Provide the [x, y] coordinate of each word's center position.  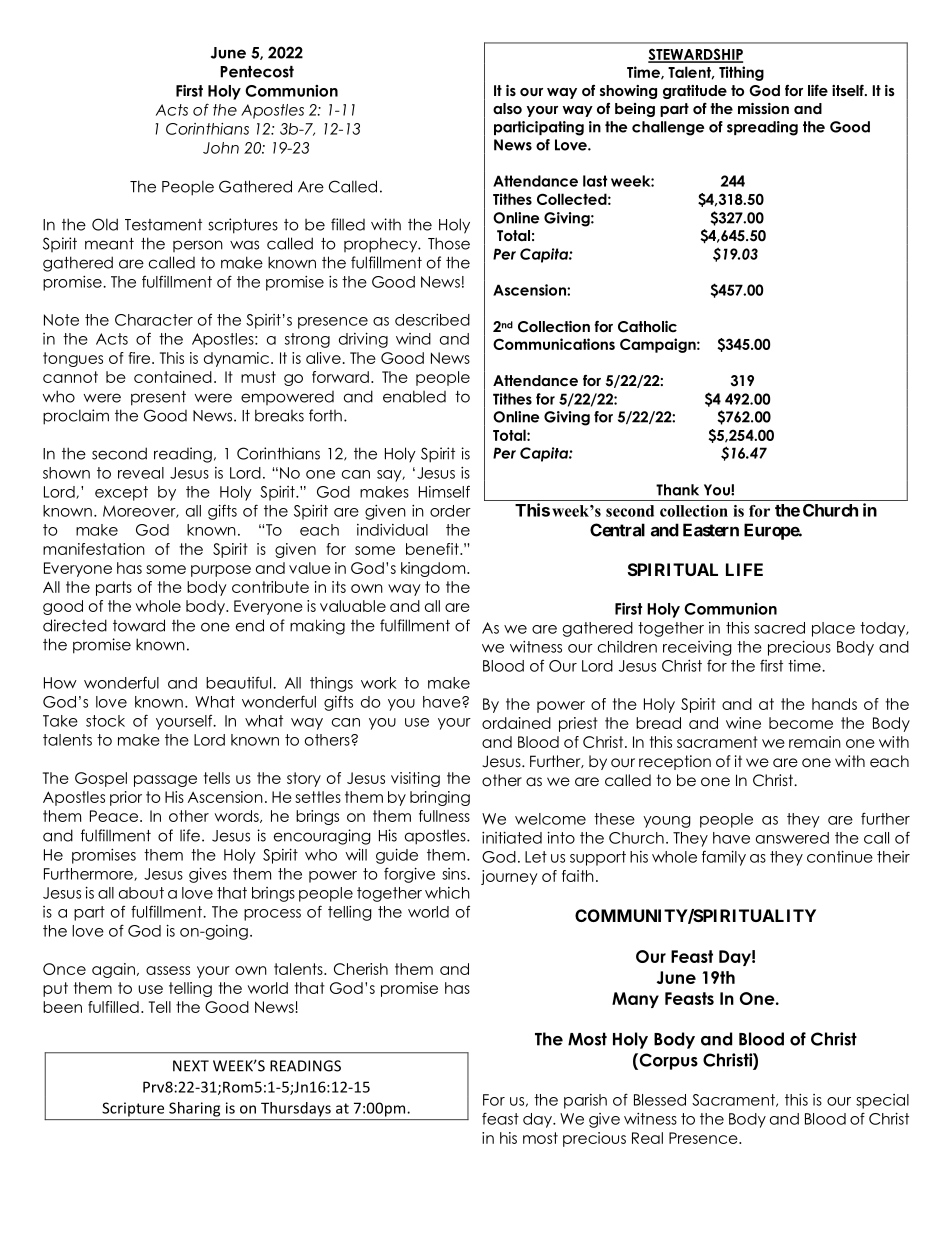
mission [763, 108]
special [882, 1101]
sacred [779, 628]
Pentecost [257, 72]
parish [585, 1101]
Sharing [194, 1109]
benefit [433, 549]
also [507, 108]
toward [139, 625]
